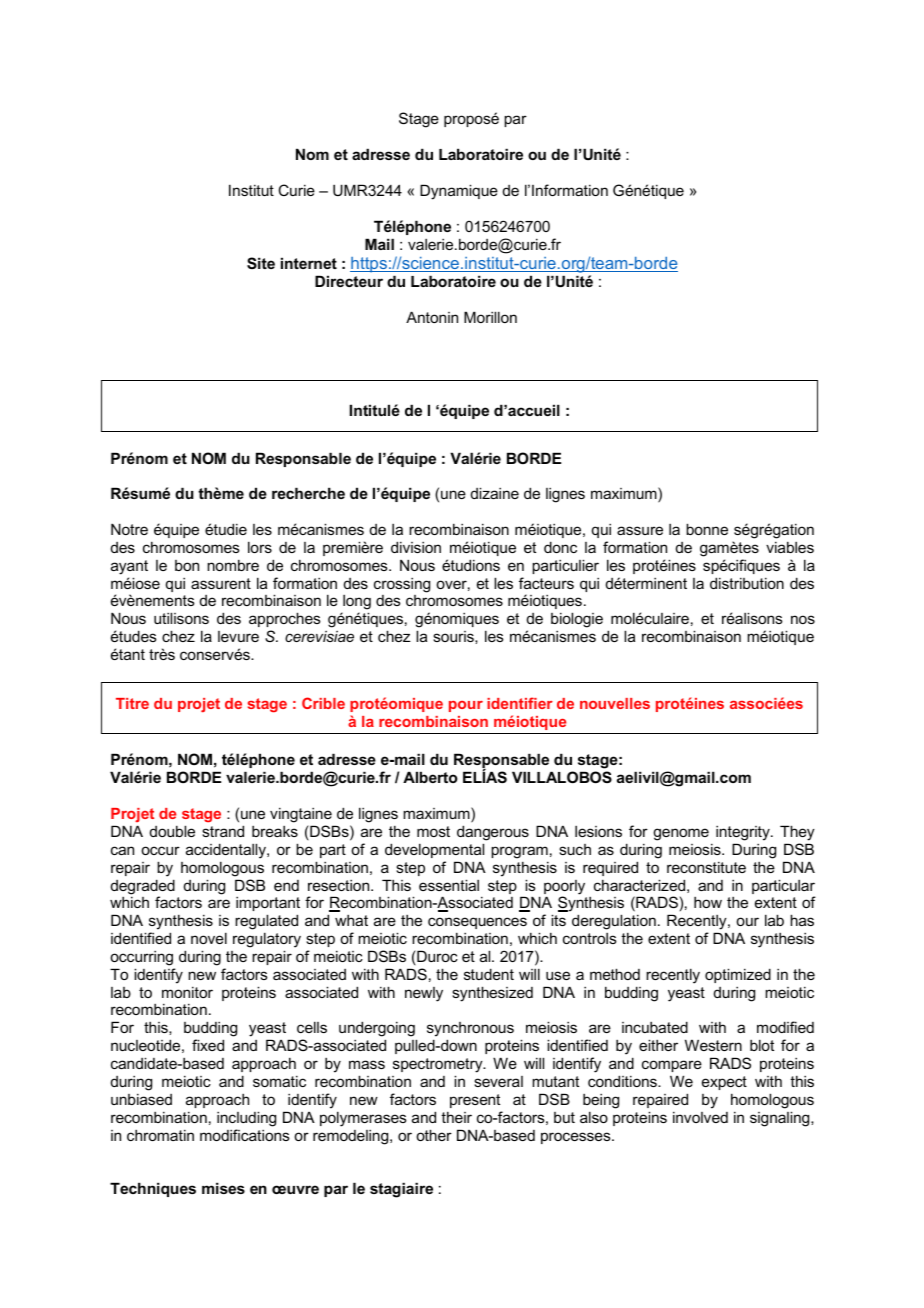 The image size is (924, 1308). Describe the element at coordinates (459, 192) in the screenshot. I see `Dynamique` at that location.
